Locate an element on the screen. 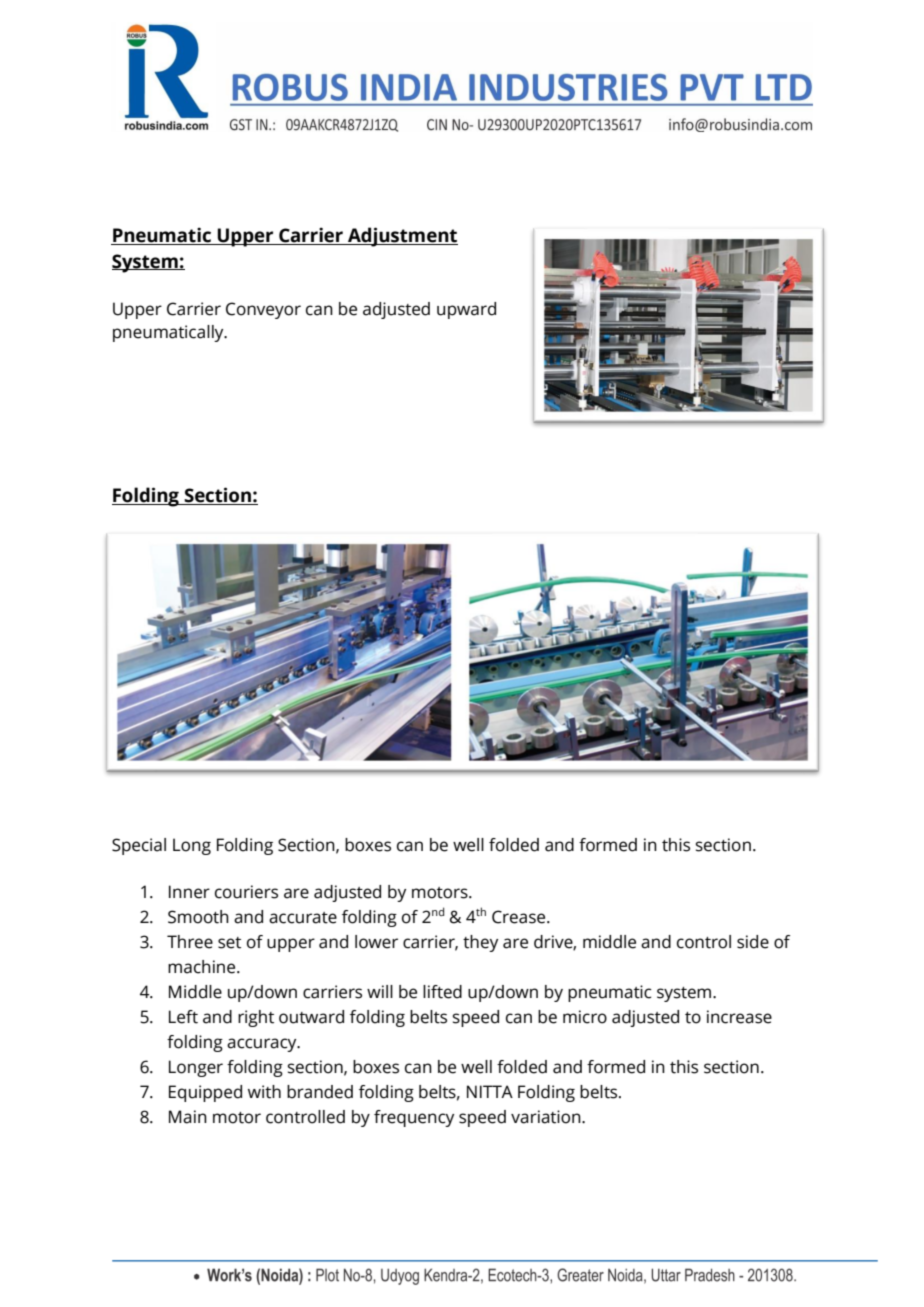 This screenshot has width=924, height=1307. Equipped is located at coordinates (205, 1093).
